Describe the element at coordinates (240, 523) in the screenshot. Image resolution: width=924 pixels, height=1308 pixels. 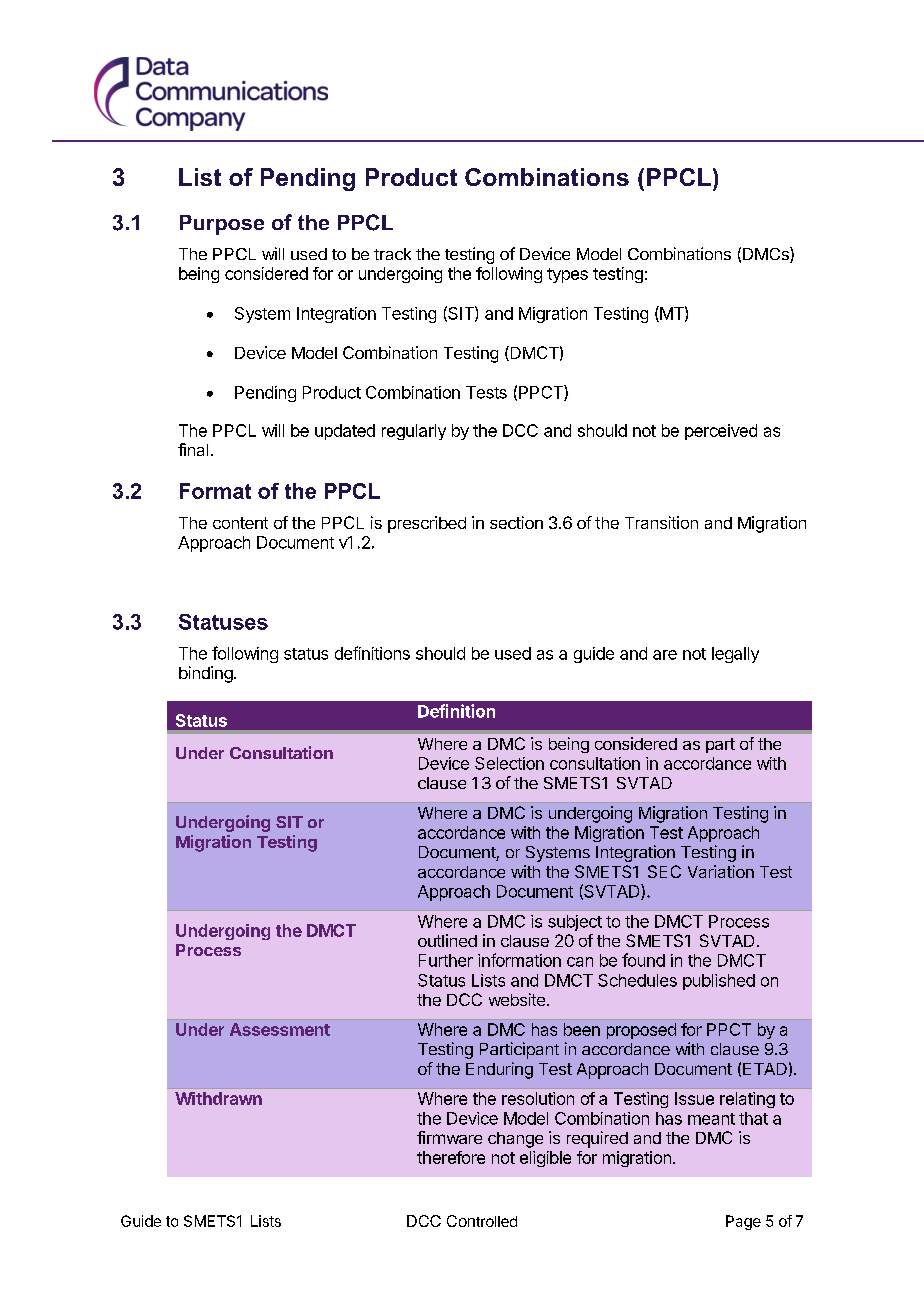
I see `content` at that location.
